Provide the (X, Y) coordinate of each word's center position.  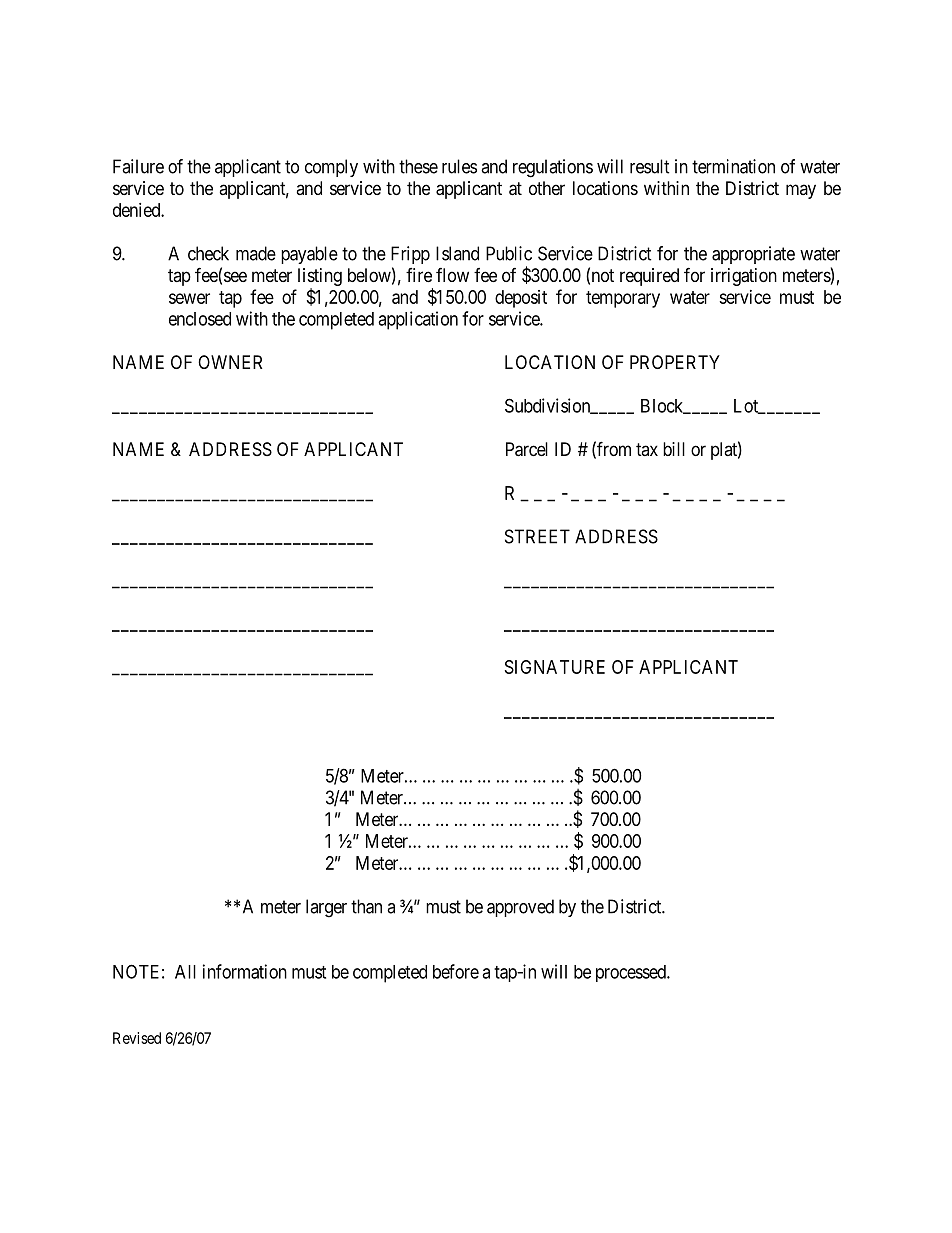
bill (674, 449)
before (456, 971)
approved (520, 908)
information (245, 971)
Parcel (527, 449)
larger (326, 908)
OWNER (230, 362)
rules (459, 166)
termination (733, 166)
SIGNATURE (555, 667)
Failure (138, 166)
